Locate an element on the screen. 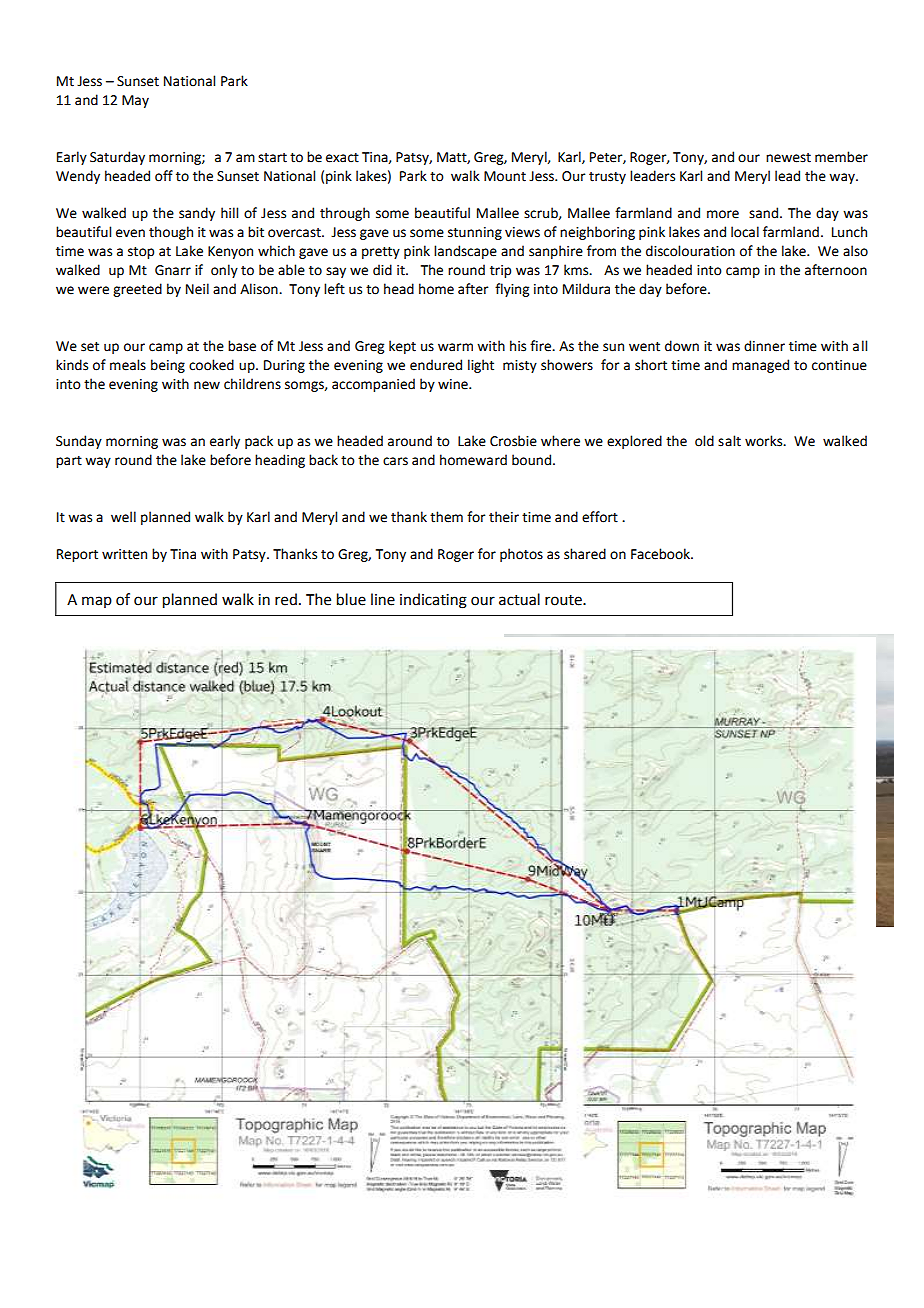  map is located at coordinates (97, 602).
